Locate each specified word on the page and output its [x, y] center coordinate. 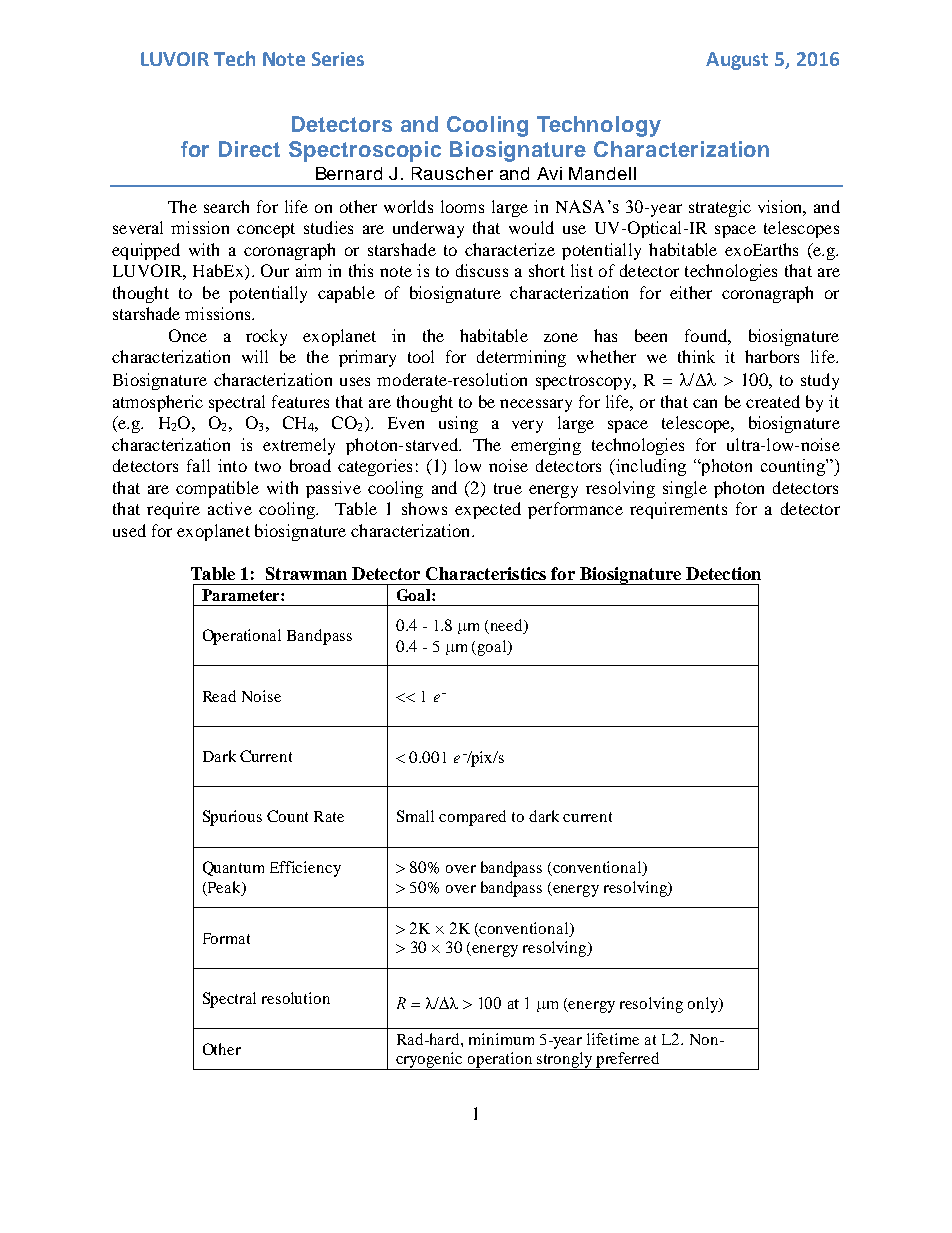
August [737, 61]
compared [472, 818]
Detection [723, 573]
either [691, 292]
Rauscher [452, 173]
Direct [249, 149]
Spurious [232, 818]
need [506, 626]
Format [226, 938]
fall [198, 465]
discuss [482, 270]
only [704, 1005]
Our [275, 270]
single [685, 489]
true [508, 488]
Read [219, 696]
